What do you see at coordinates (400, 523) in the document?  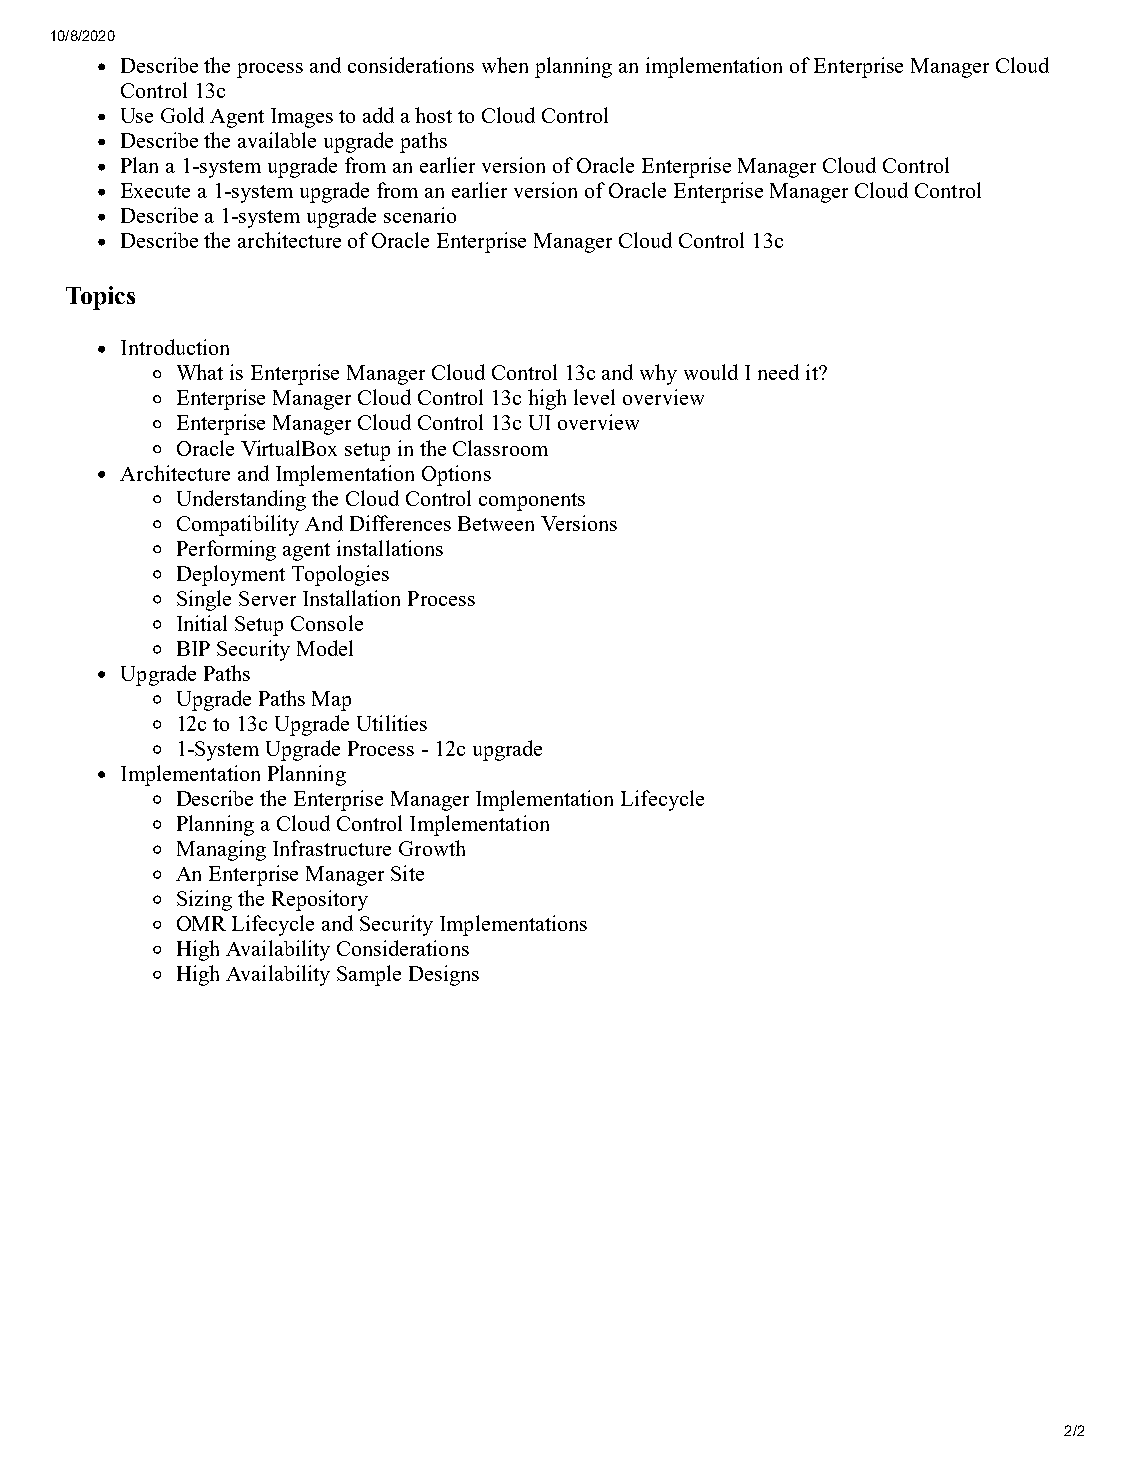 I see `Differences` at bounding box center [400, 523].
